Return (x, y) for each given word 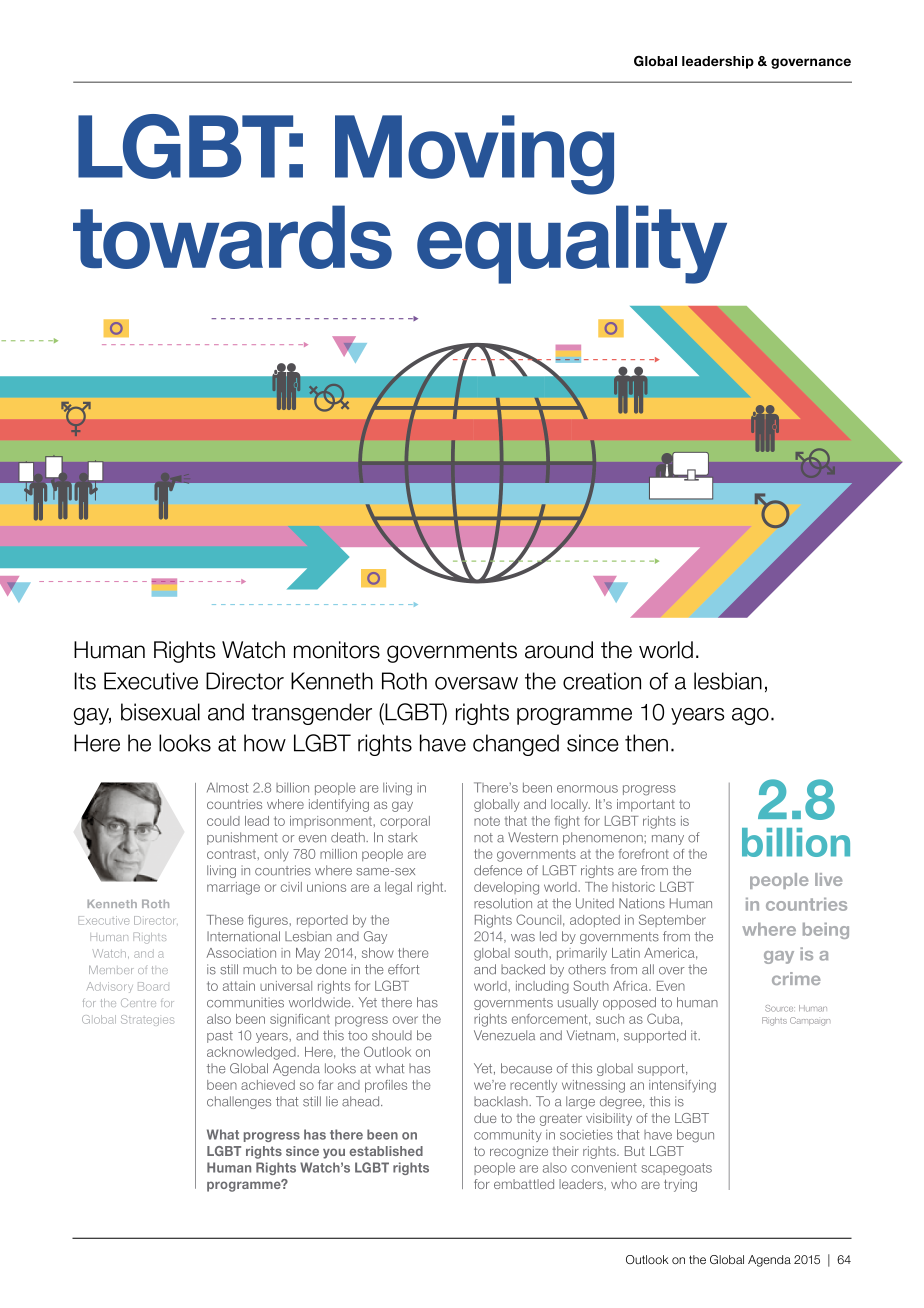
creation (602, 681)
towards (232, 237)
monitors (337, 650)
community (508, 1135)
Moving (474, 155)
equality (572, 244)
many (668, 840)
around (559, 650)
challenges (239, 1102)
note (487, 821)
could (223, 821)
